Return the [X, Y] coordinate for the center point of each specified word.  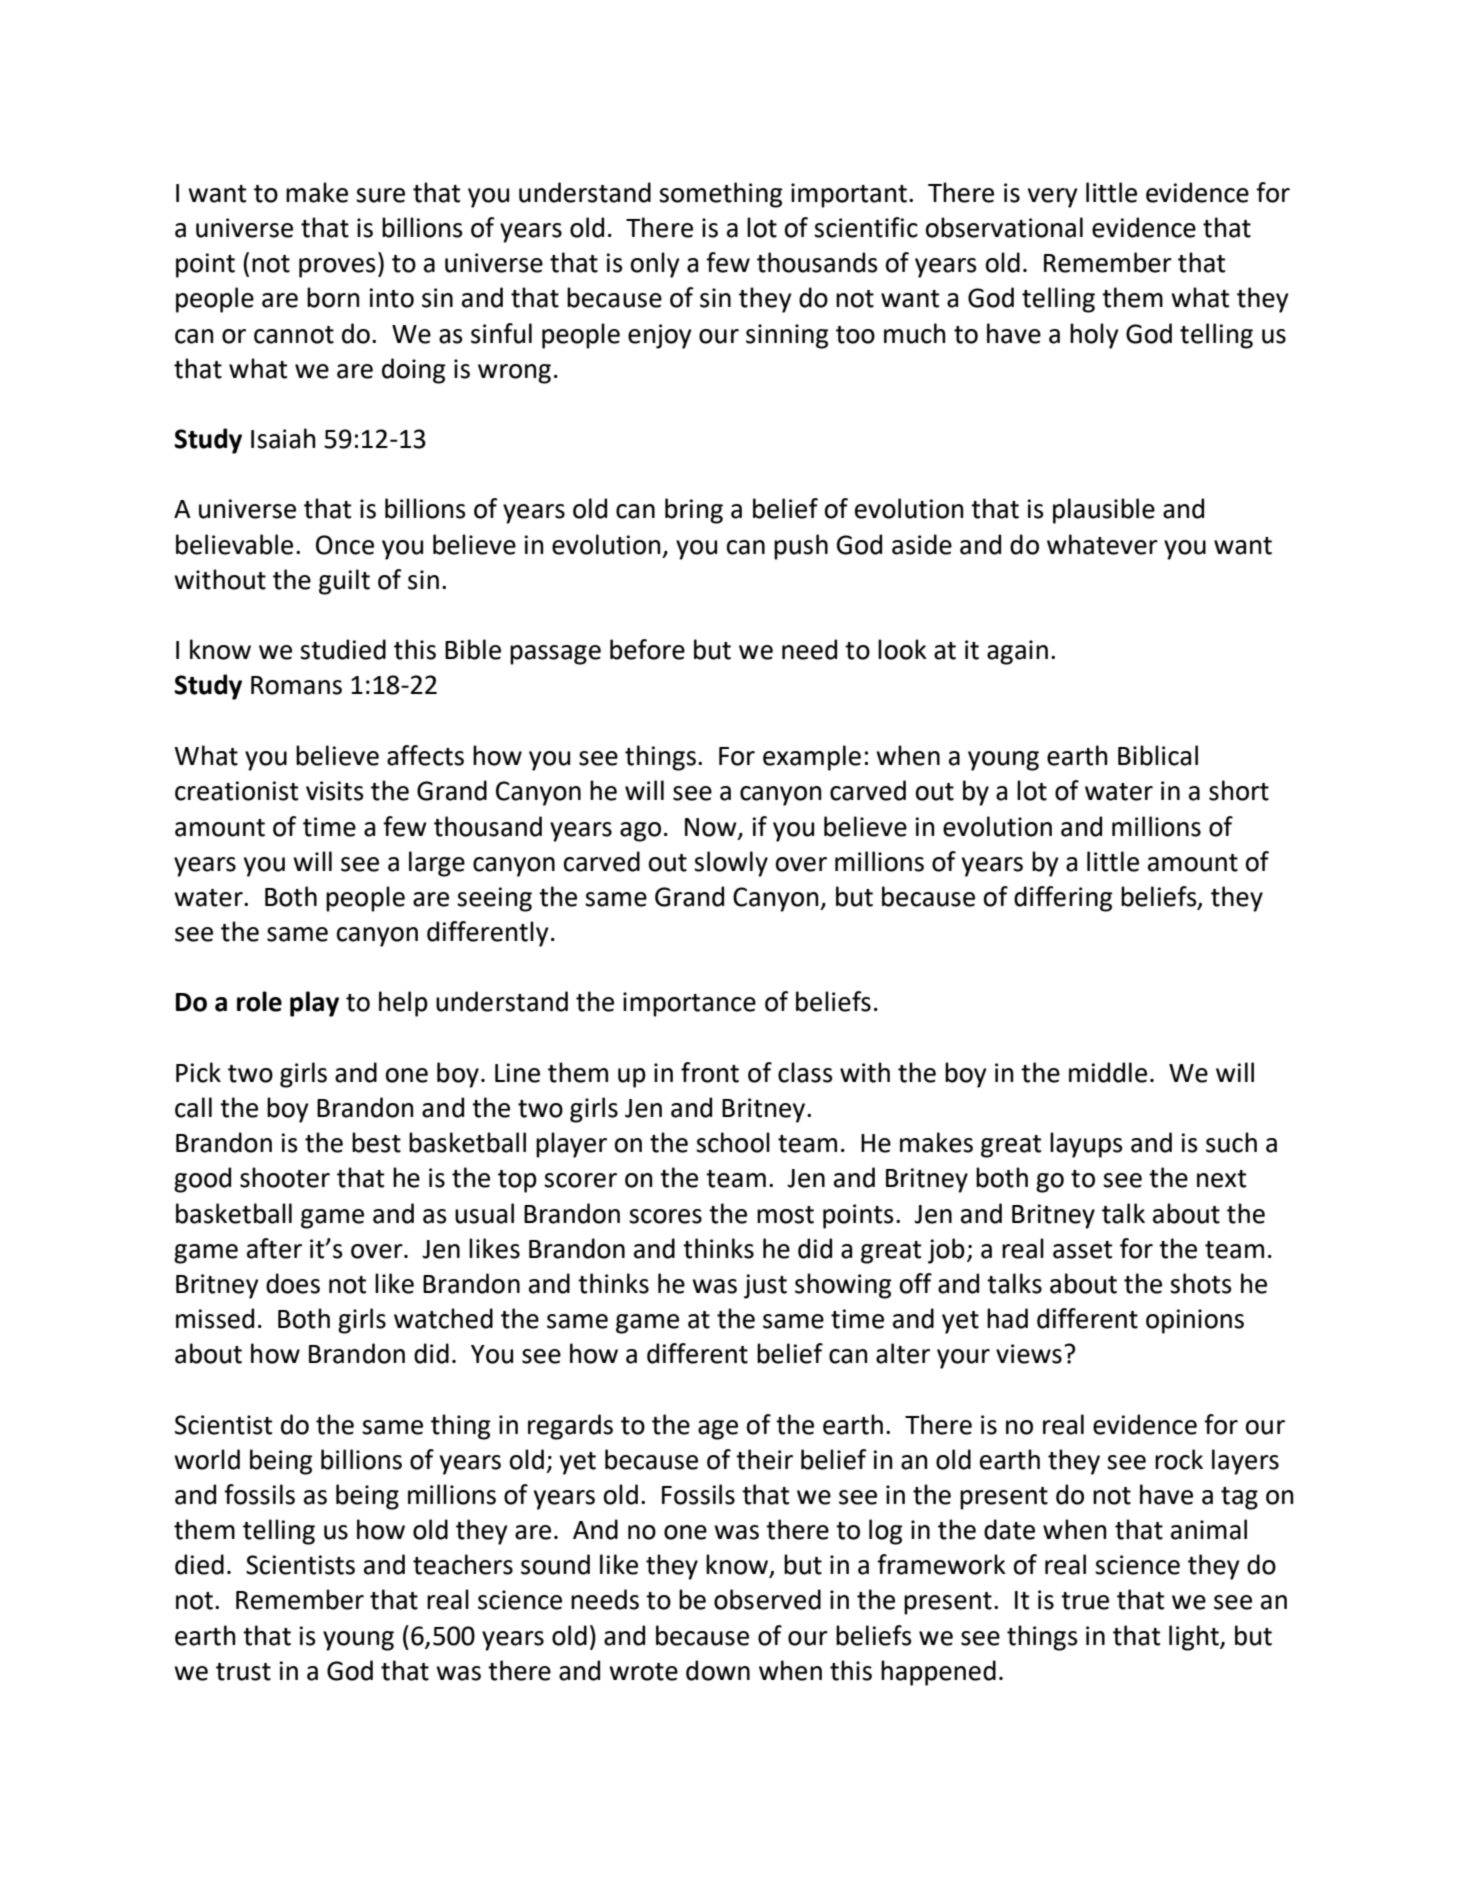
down [718, 1670]
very [1053, 198]
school [733, 1142]
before [647, 649]
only [655, 265]
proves [337, 268]
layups [1086, 1145]
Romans [296, 685]
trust [243, 1672]
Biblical [1158, 755]
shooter [285, 1177]
